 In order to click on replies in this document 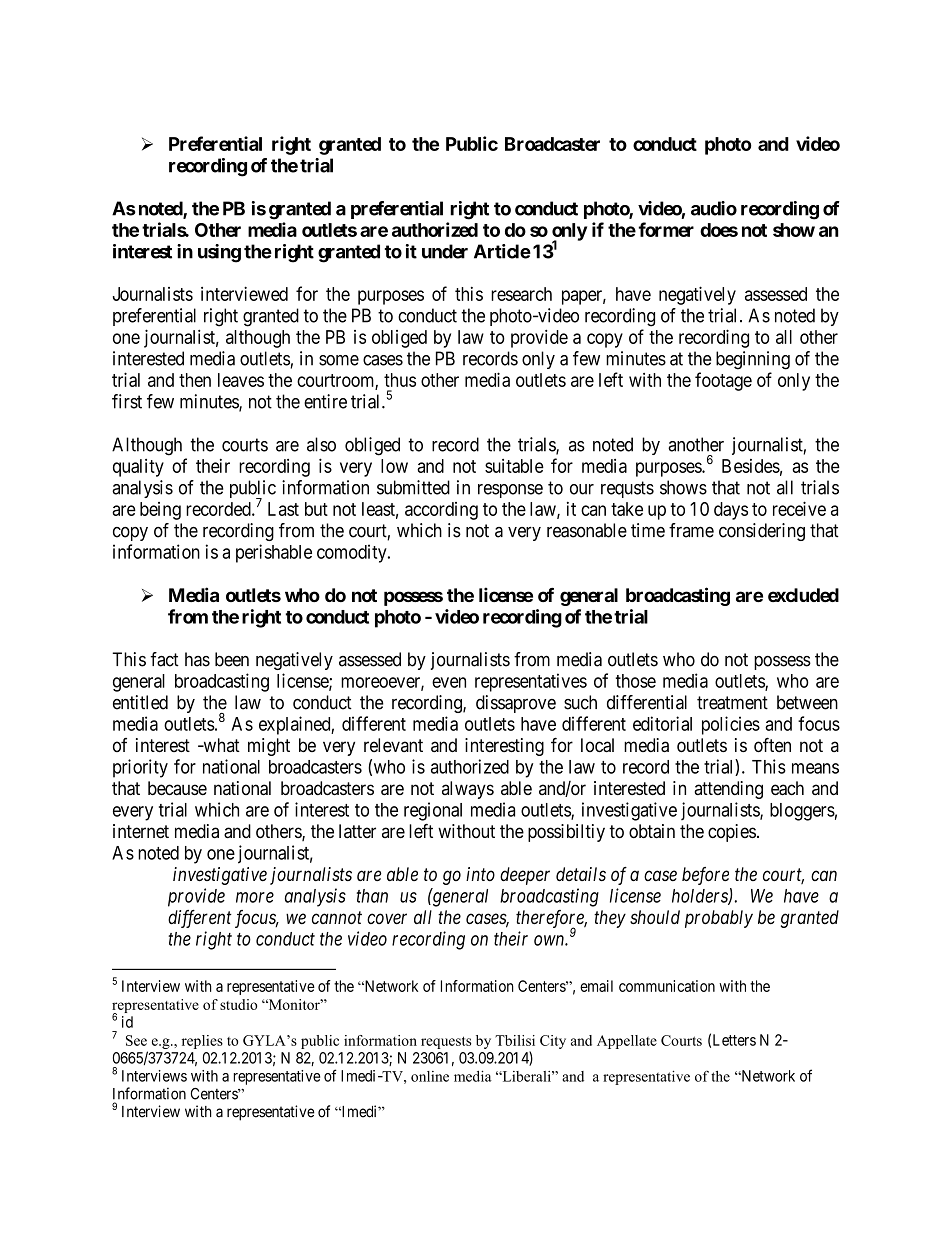, I will do `click(202, 1042)`.
